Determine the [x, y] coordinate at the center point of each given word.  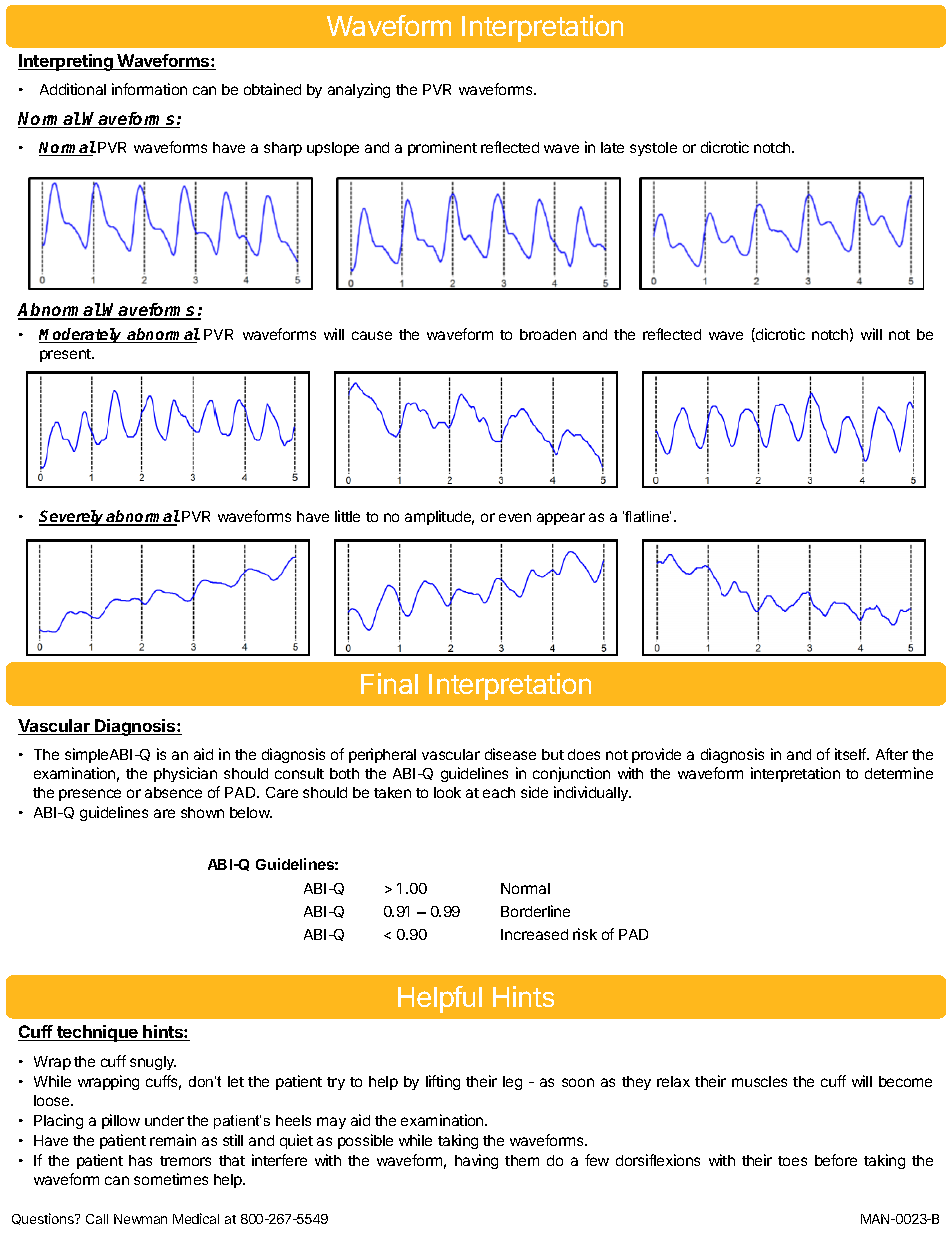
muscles [759, 1081]
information [149, 89]
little [347, 516]
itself [851, 754]
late [612, 147]
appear [561, 519]
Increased [534, 934]
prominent [442, 148]
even [515, 517]
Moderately [82, 335]
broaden [548, 334]
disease [510, 754]
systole [653, 149]
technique [97, 1033]
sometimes [171, 1179]
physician [185, 774]
